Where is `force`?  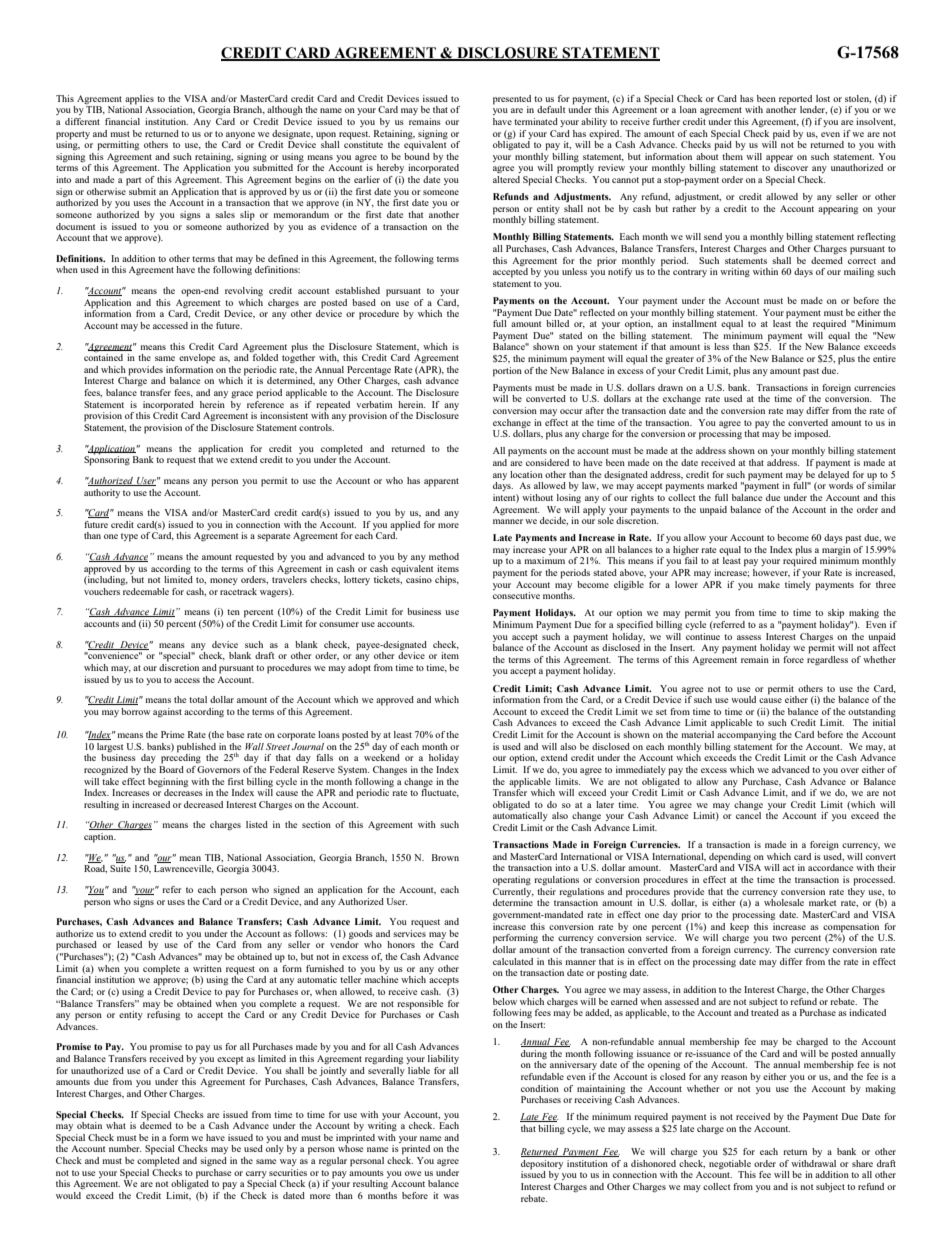
force is located at coordinates (793, 659).
